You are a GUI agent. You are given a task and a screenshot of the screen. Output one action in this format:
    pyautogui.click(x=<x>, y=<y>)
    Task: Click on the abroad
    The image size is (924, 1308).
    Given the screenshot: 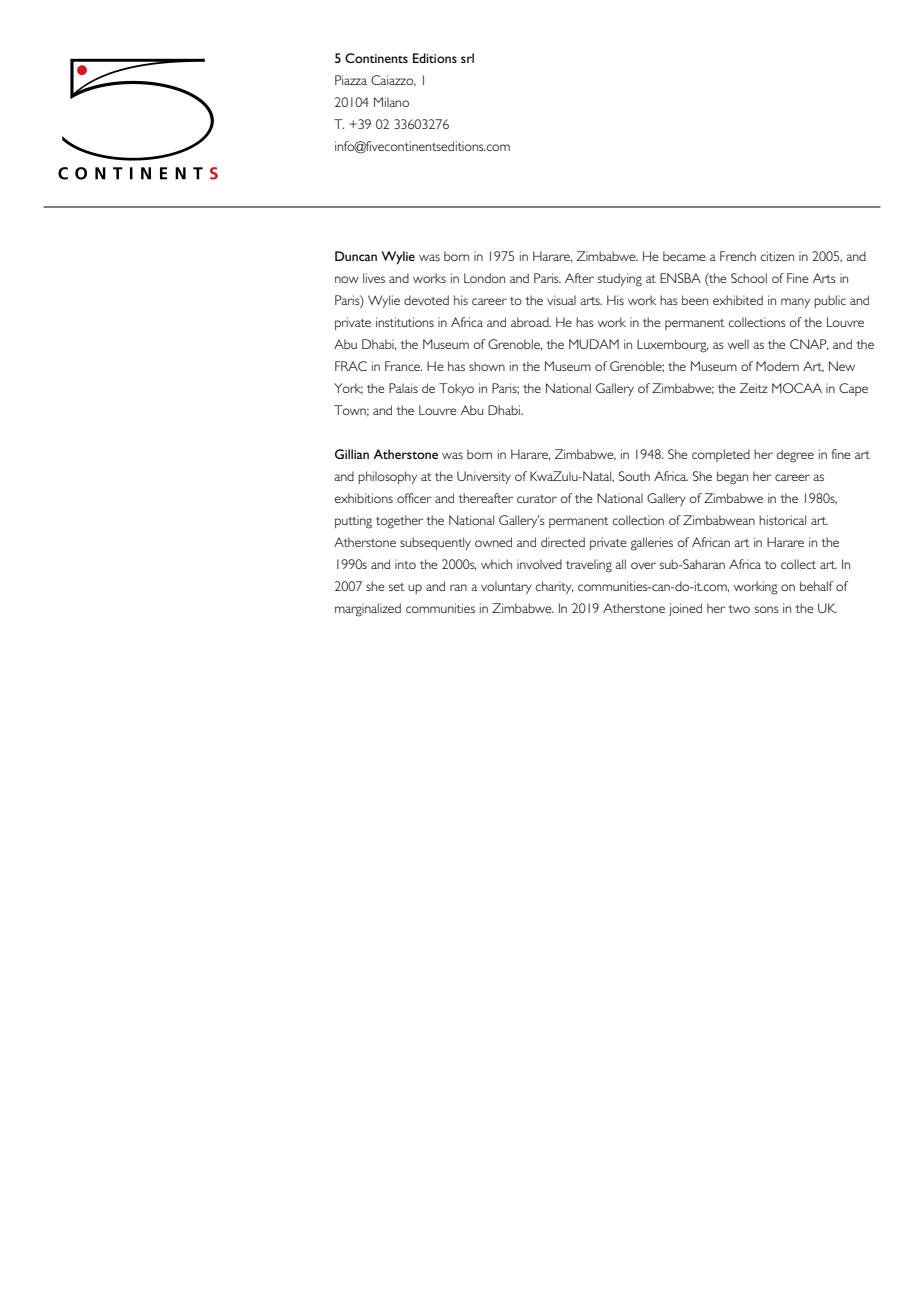 What is the action you would take?
    pyautogui.click(x=531, y=322)
